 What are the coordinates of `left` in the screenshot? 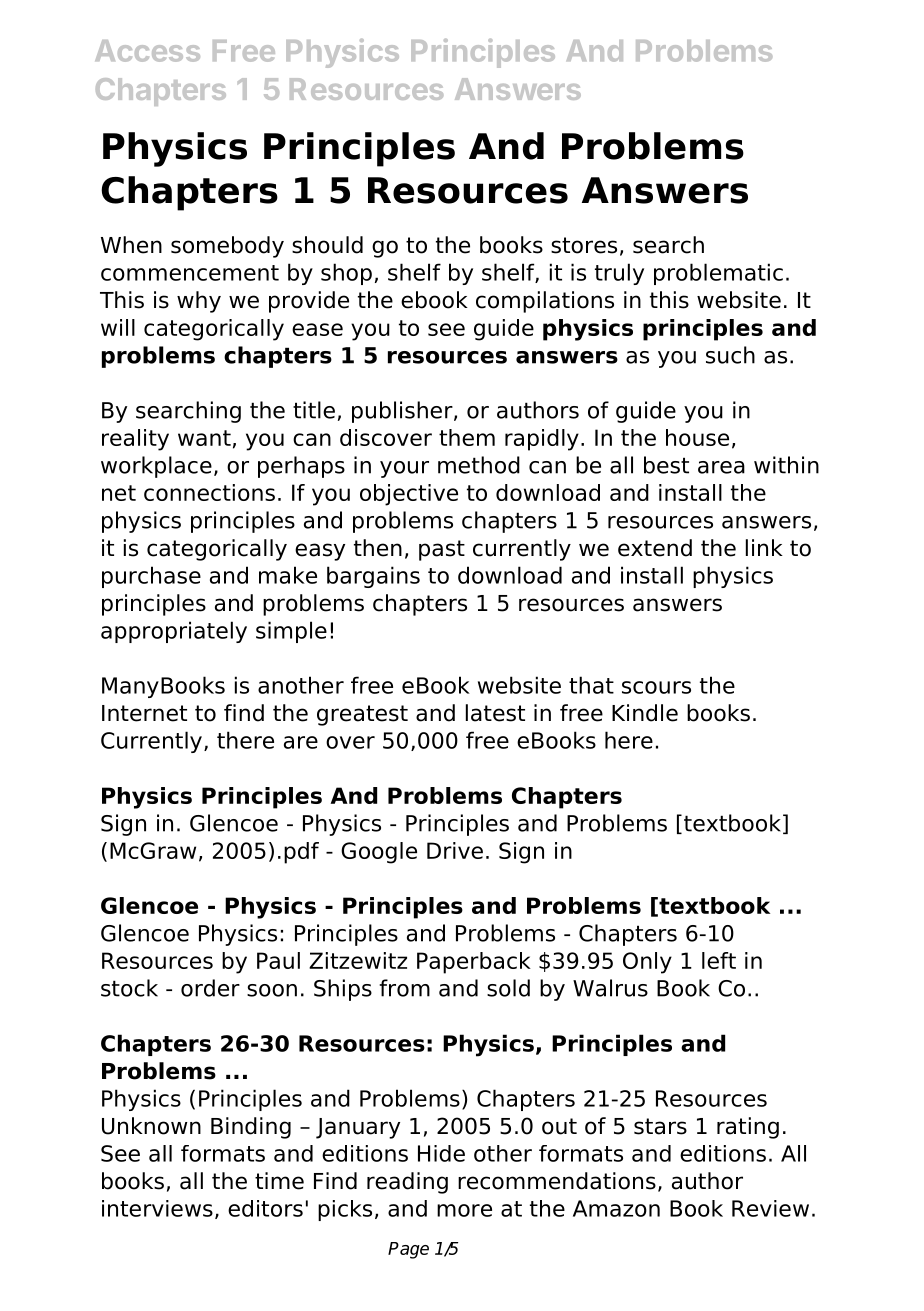 It's located at (719, 960).
